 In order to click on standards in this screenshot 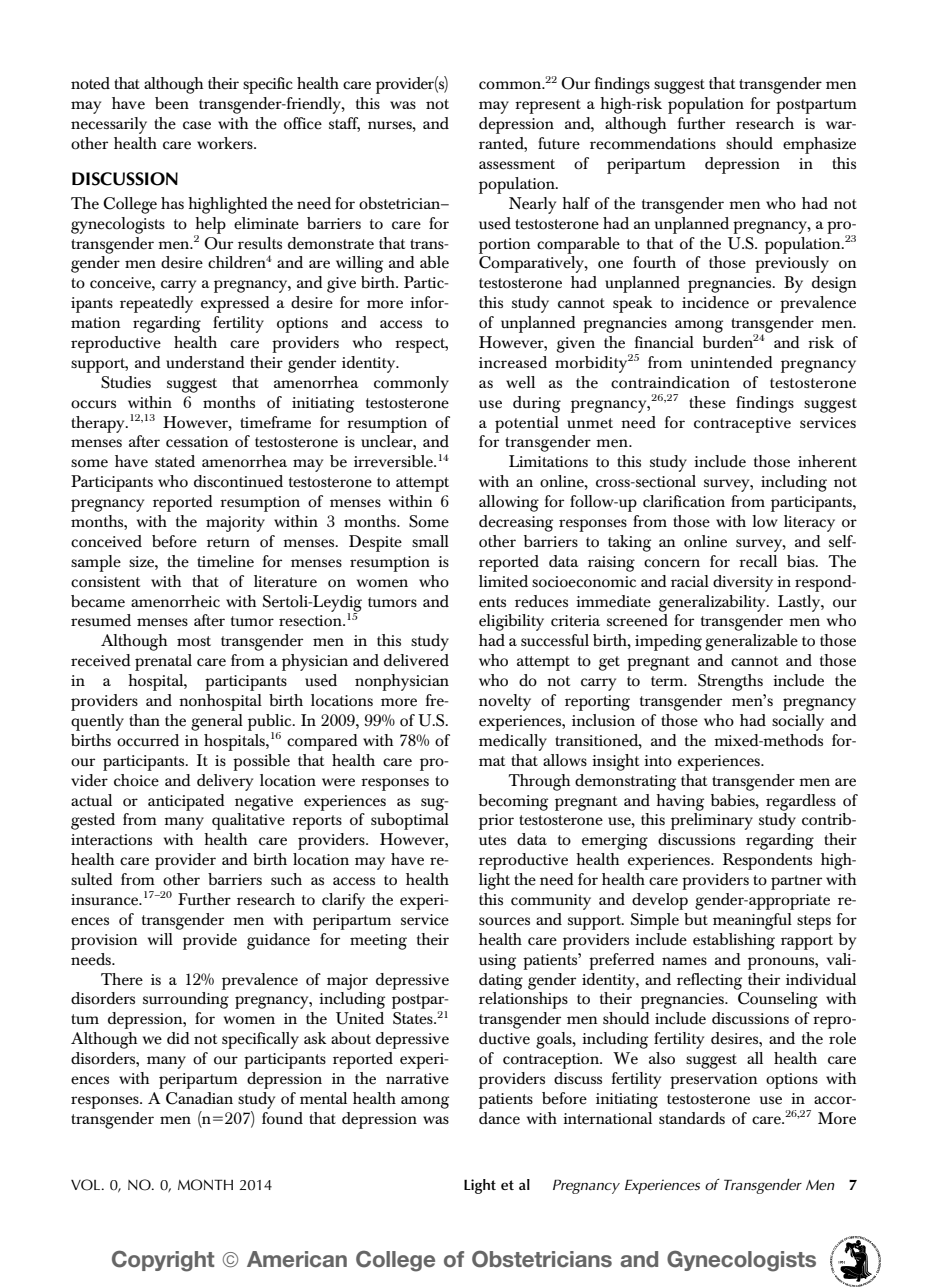, I will do `click(692, 1118)`.
